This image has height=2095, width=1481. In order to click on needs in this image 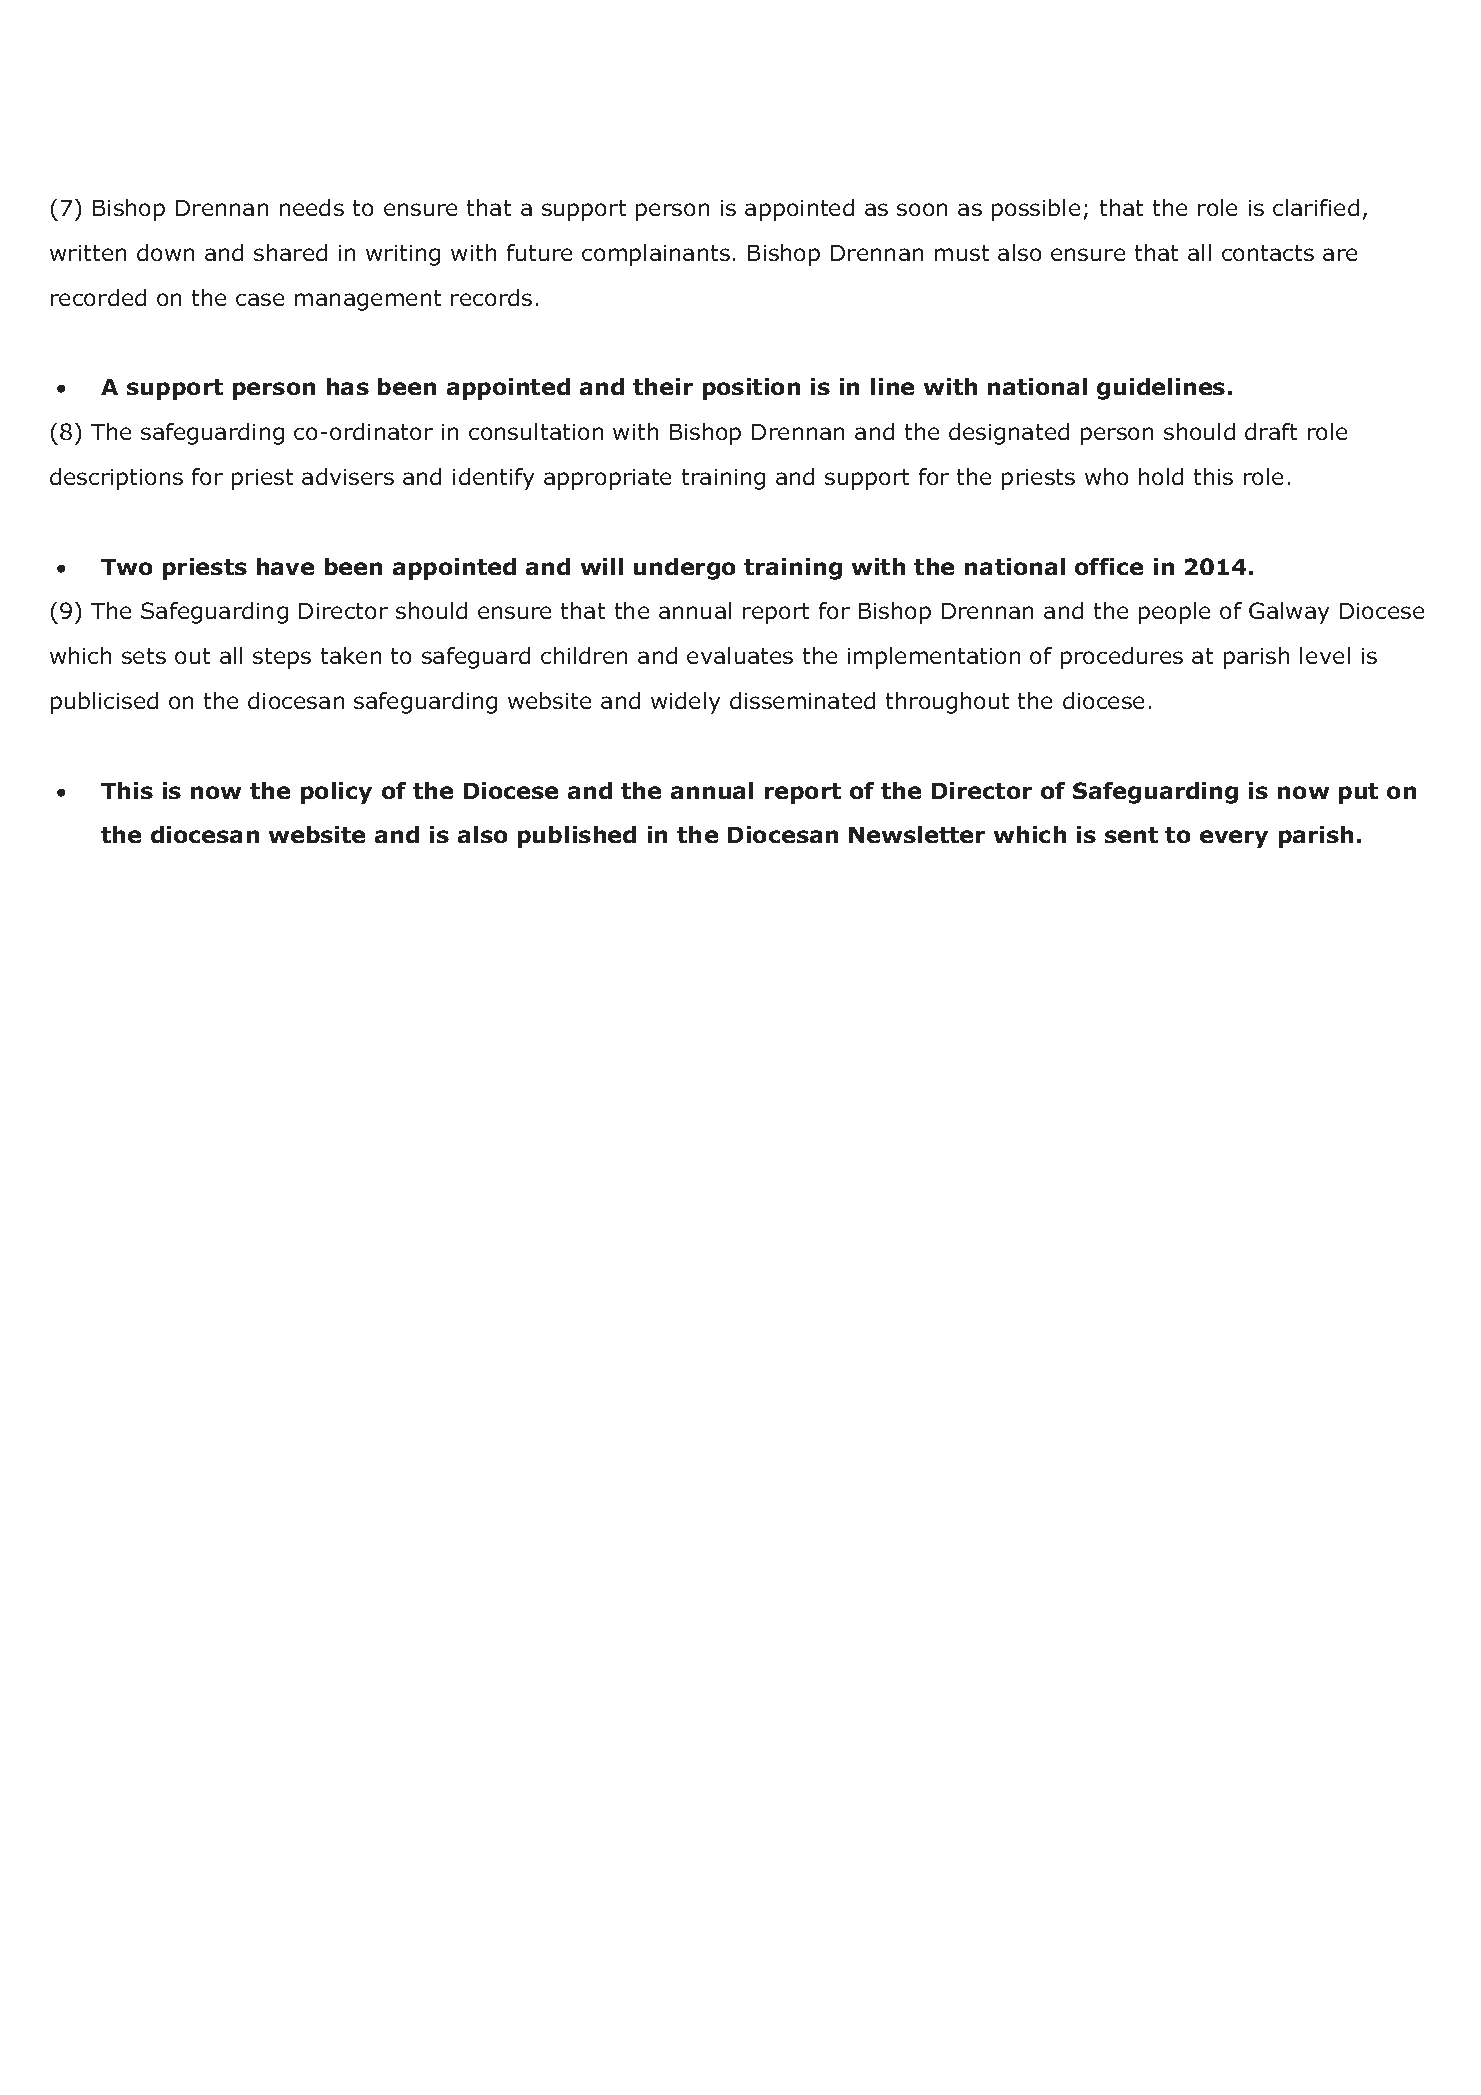, I will do `click(312, 207)`.
